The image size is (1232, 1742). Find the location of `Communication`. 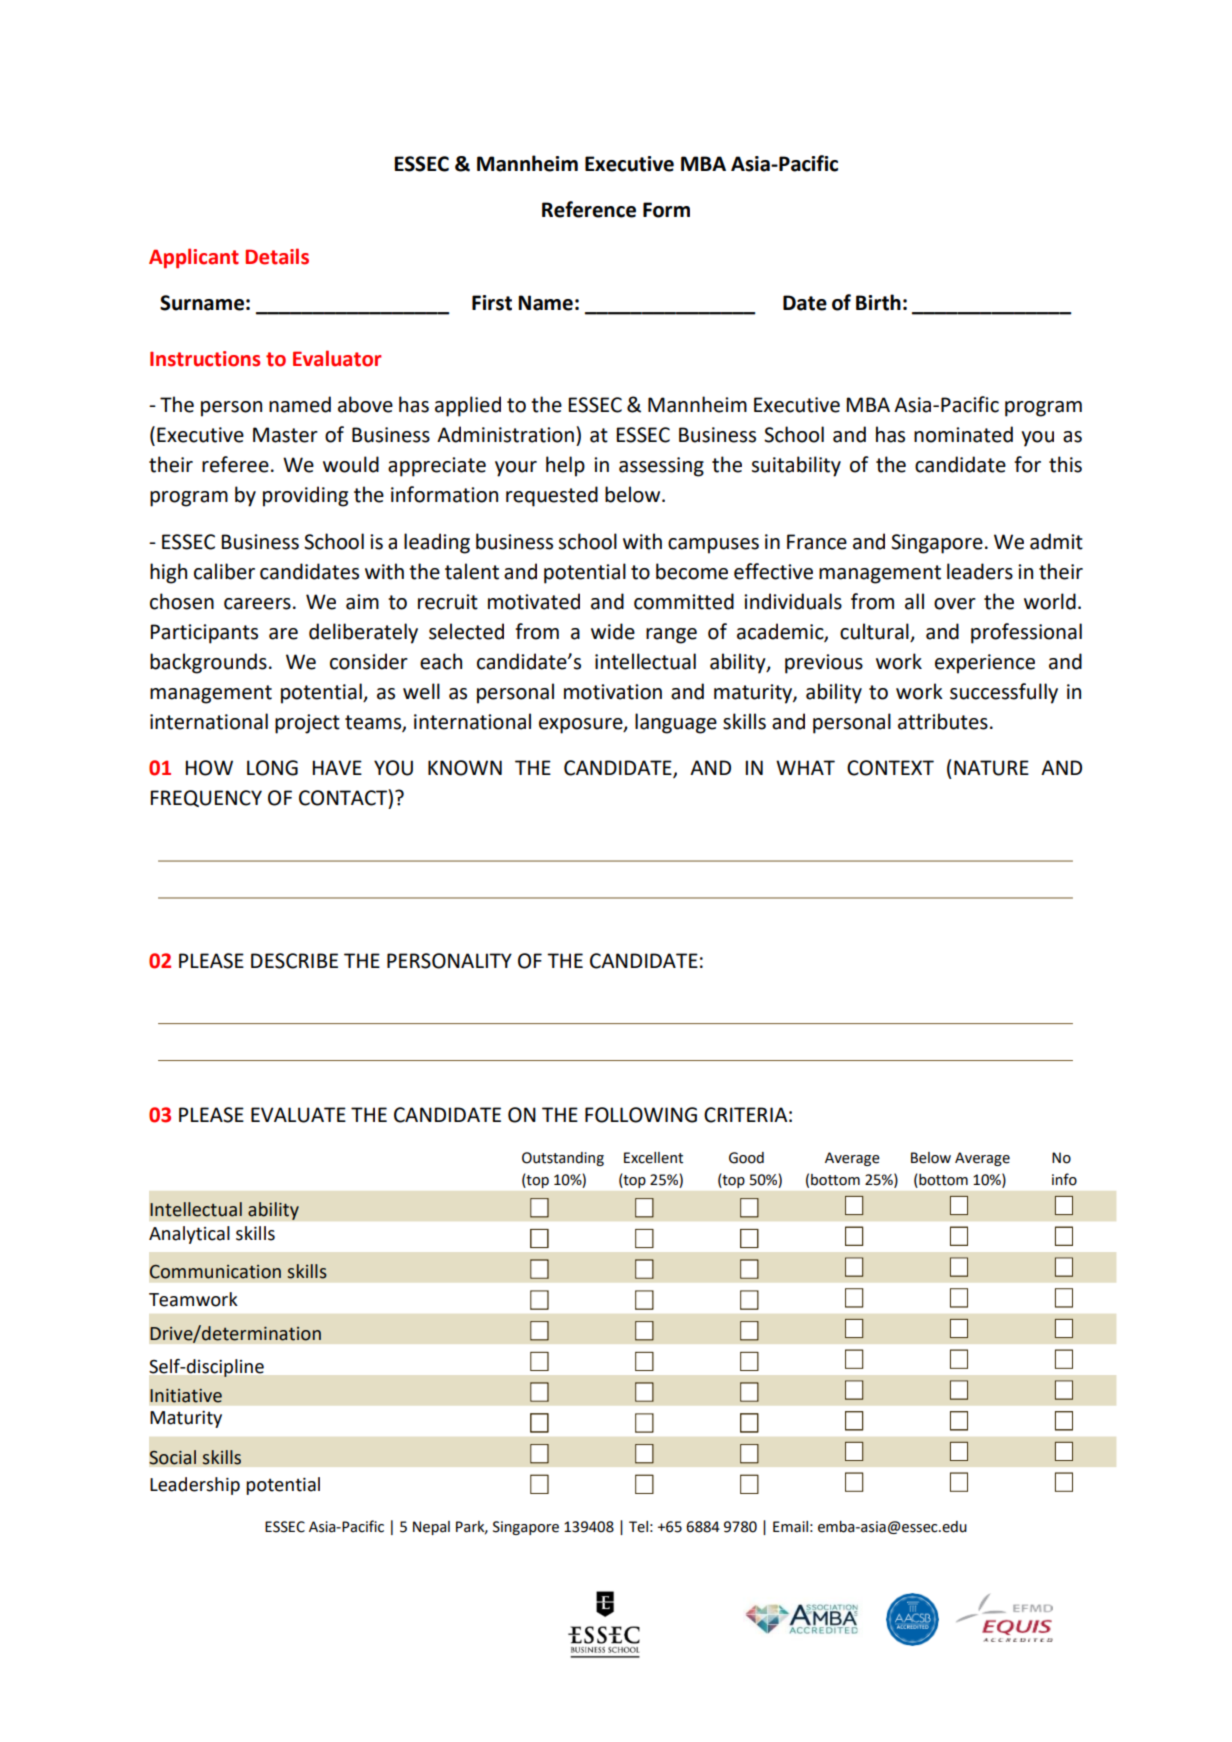

Communication is located at coordinates (215, 1272).
